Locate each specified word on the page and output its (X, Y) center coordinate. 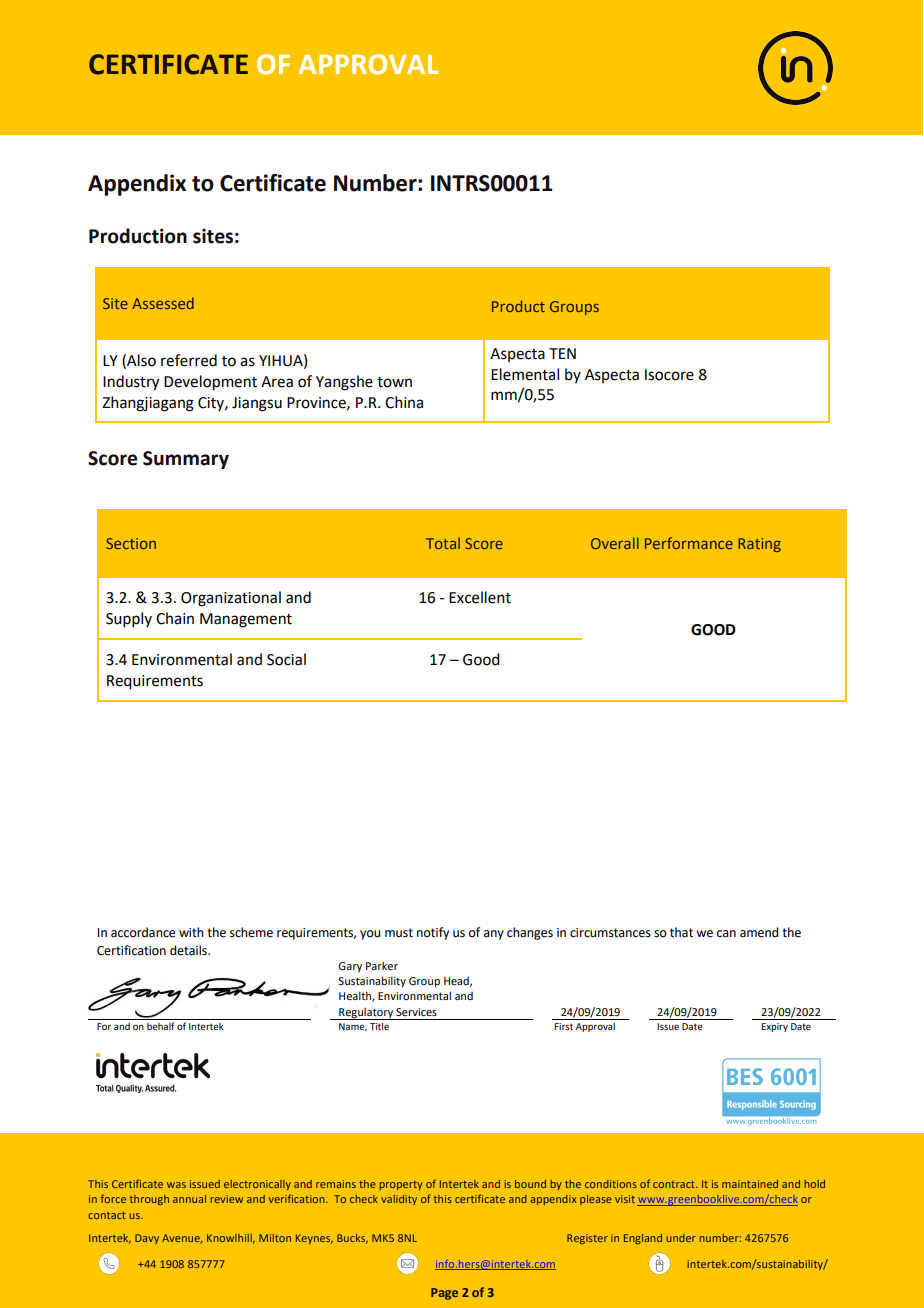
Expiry (774, 1027)
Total (443, 543)
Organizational (231, 599)
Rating (759, 545)
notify (433, 933)
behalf (160, 1026)
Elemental (525, 374)
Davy (147, 1239)
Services (416, 1012)
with (191, 932)
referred (189, 360)
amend (759, 932)
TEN (562, 353)
